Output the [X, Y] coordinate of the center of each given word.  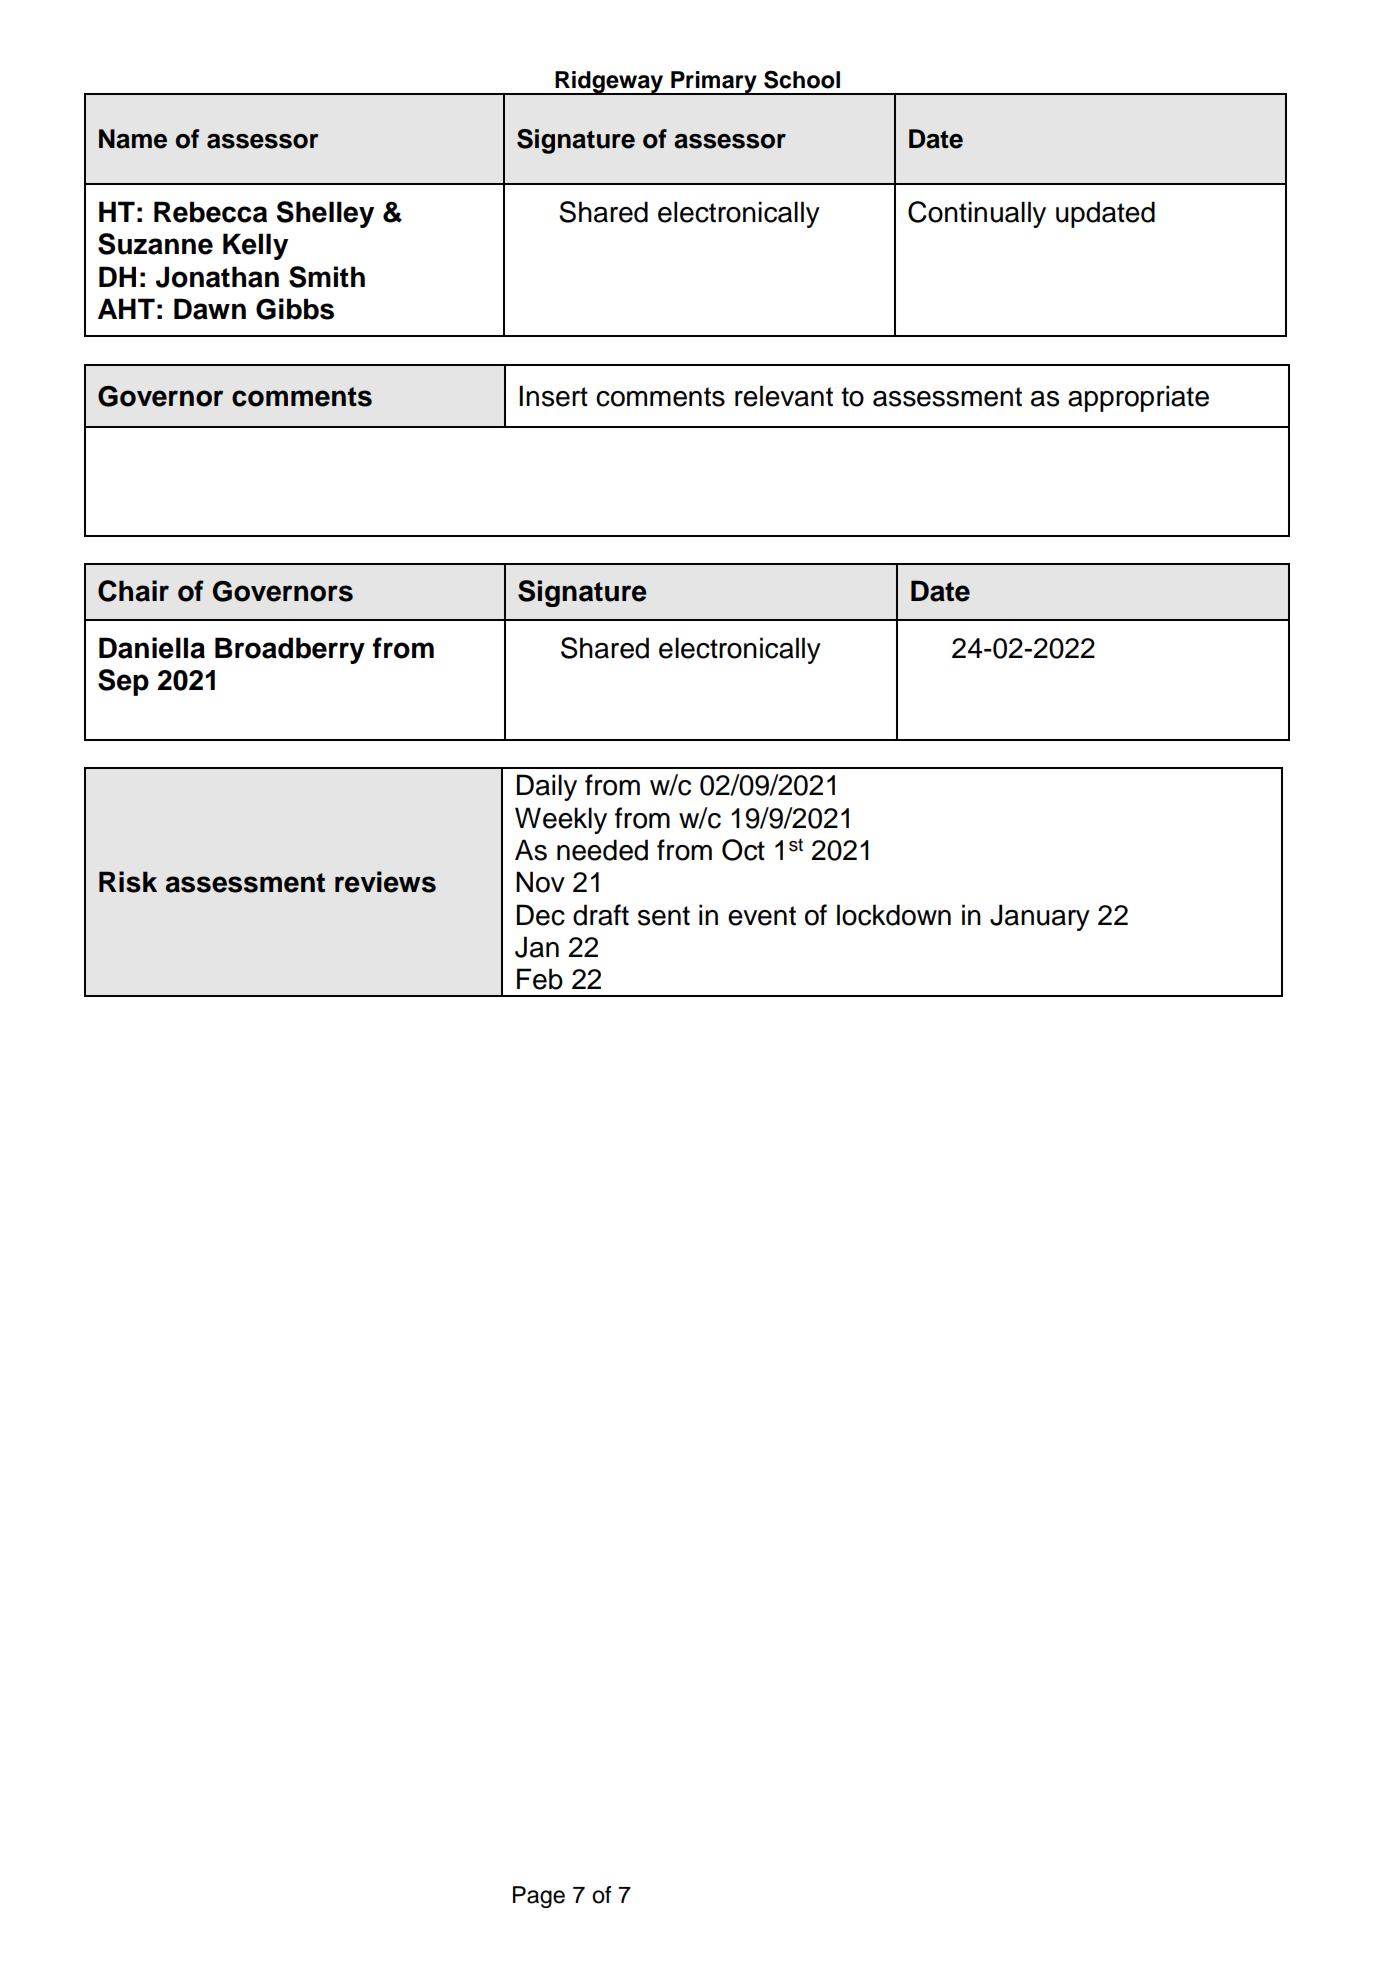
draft [601, 915]
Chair [133, 591]
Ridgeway [609, 83]
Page [539, 1897]
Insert [553, 396]
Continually [977, 214]
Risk [128, 882]
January [1040, 917]
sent [664, 916]
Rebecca [210, 212]
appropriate [1138, 398]
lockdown [894, 915]
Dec [541, 915]
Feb [540, 979]
